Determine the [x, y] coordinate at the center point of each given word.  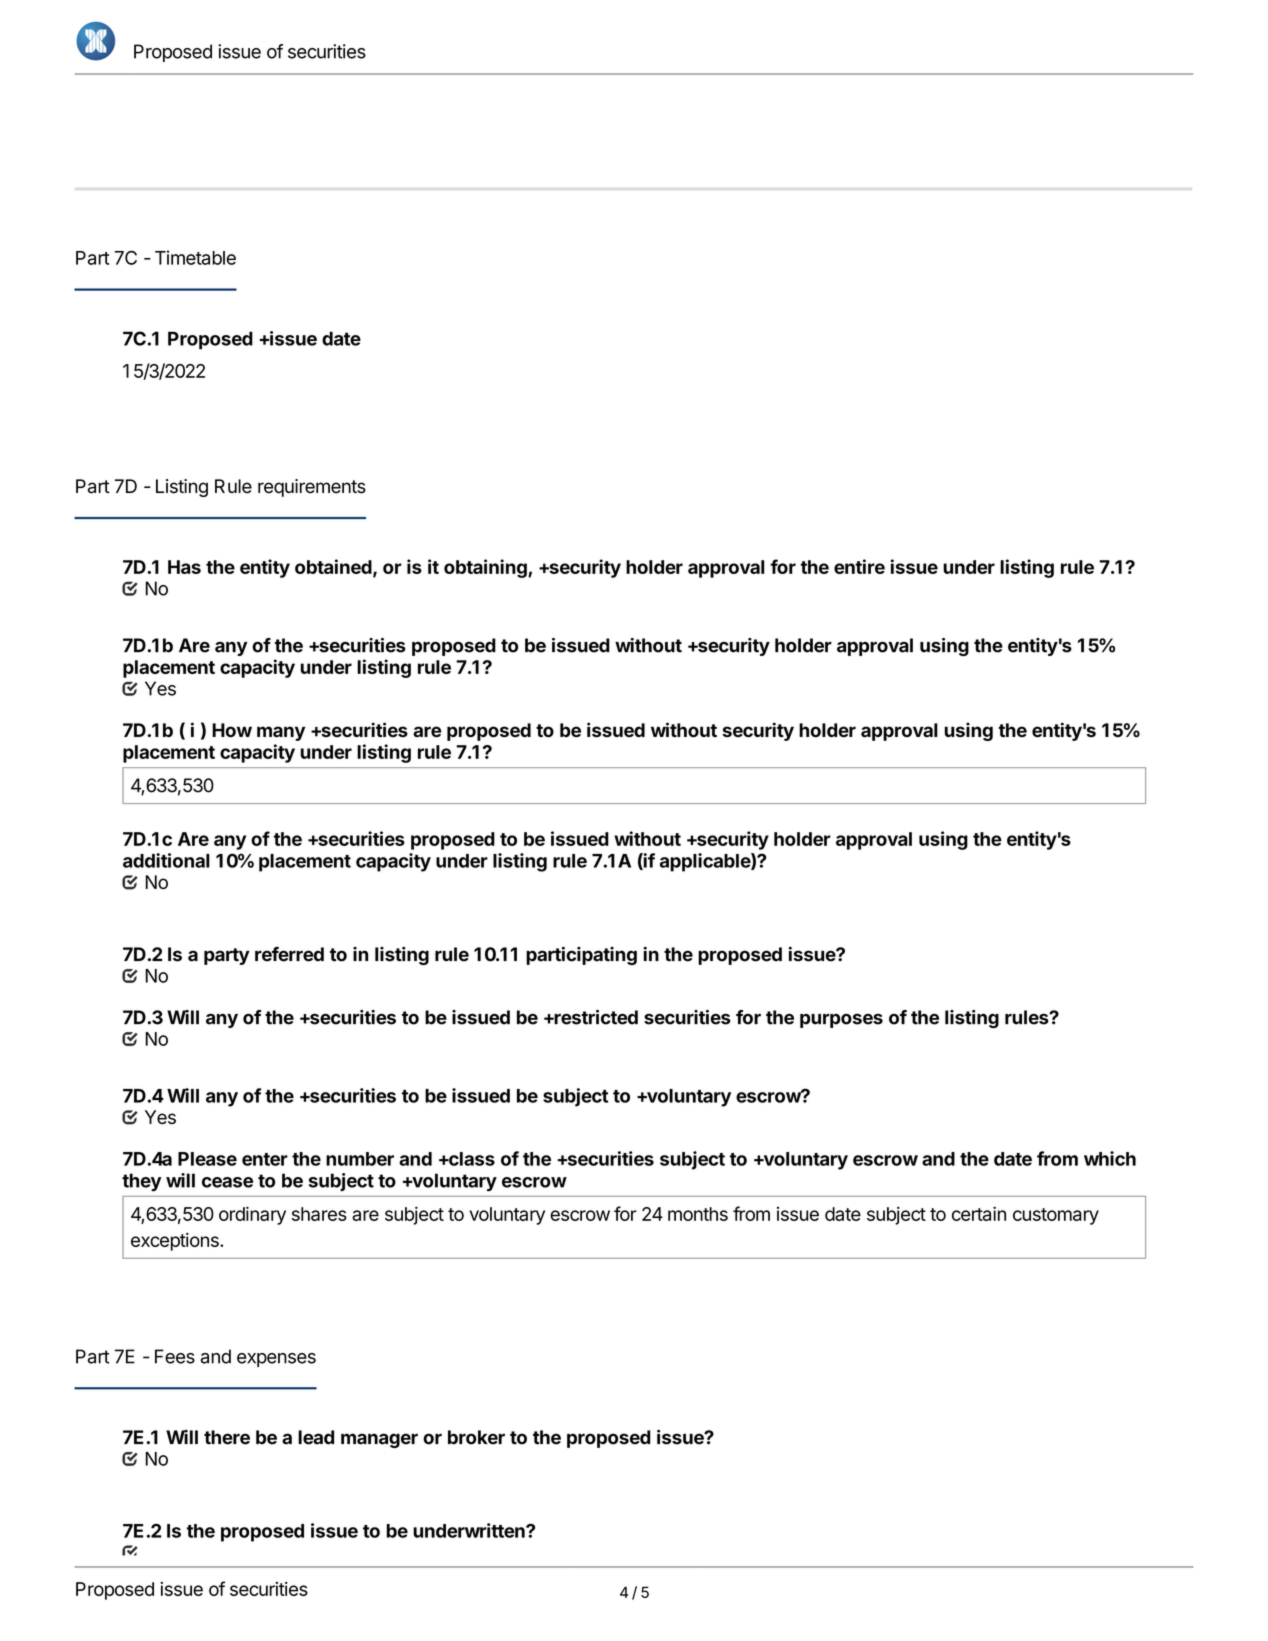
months [698, 1214]
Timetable [195, 257]
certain [979, 1213]
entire [859, 566]
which [1110, 1158]
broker [476, 1437]
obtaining [486, 568]
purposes [841, 1020]
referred [289, 954]
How [232, 730]
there [227, 1437]
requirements [312, 488]
